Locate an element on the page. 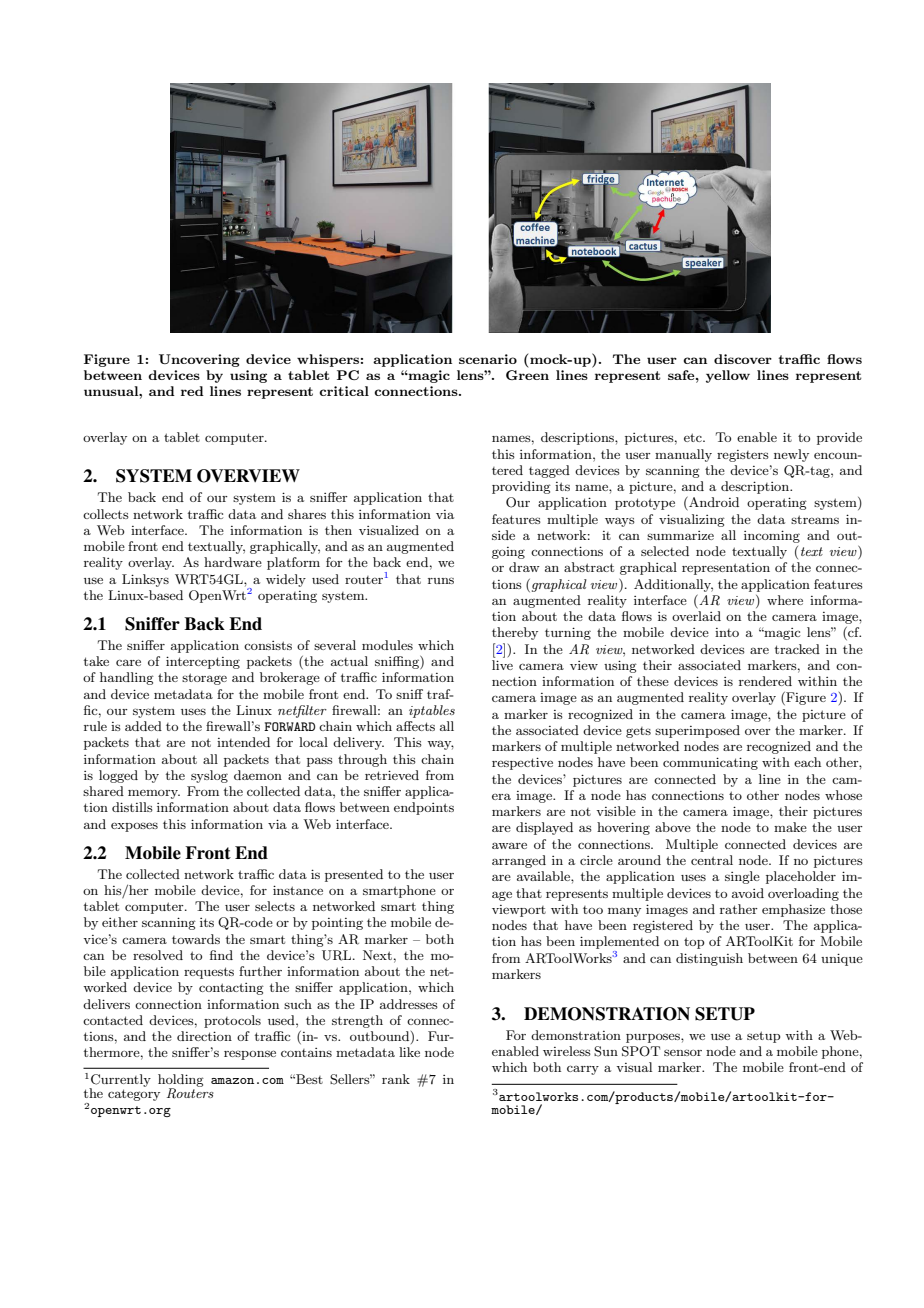 Image resolution: width=924 pixels, height=1308 pixels. make is located at coordinates (790, 827).
